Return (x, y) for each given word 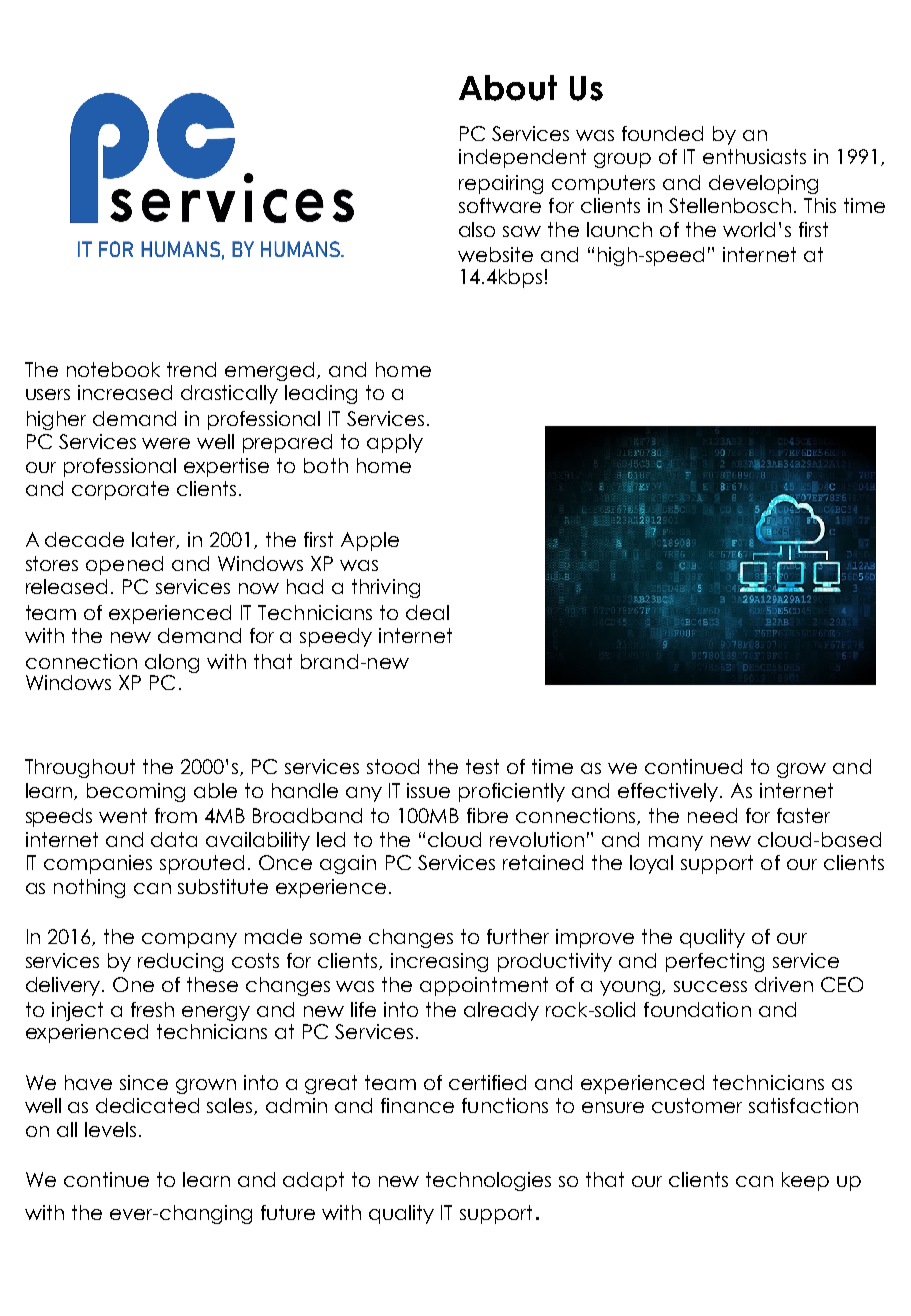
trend (191, 369)
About (508, 88)
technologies (488, 1181)
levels (110, 1129)
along (172, 663)
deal (427, 612)
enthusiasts (754, 156)
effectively (669, 792)
